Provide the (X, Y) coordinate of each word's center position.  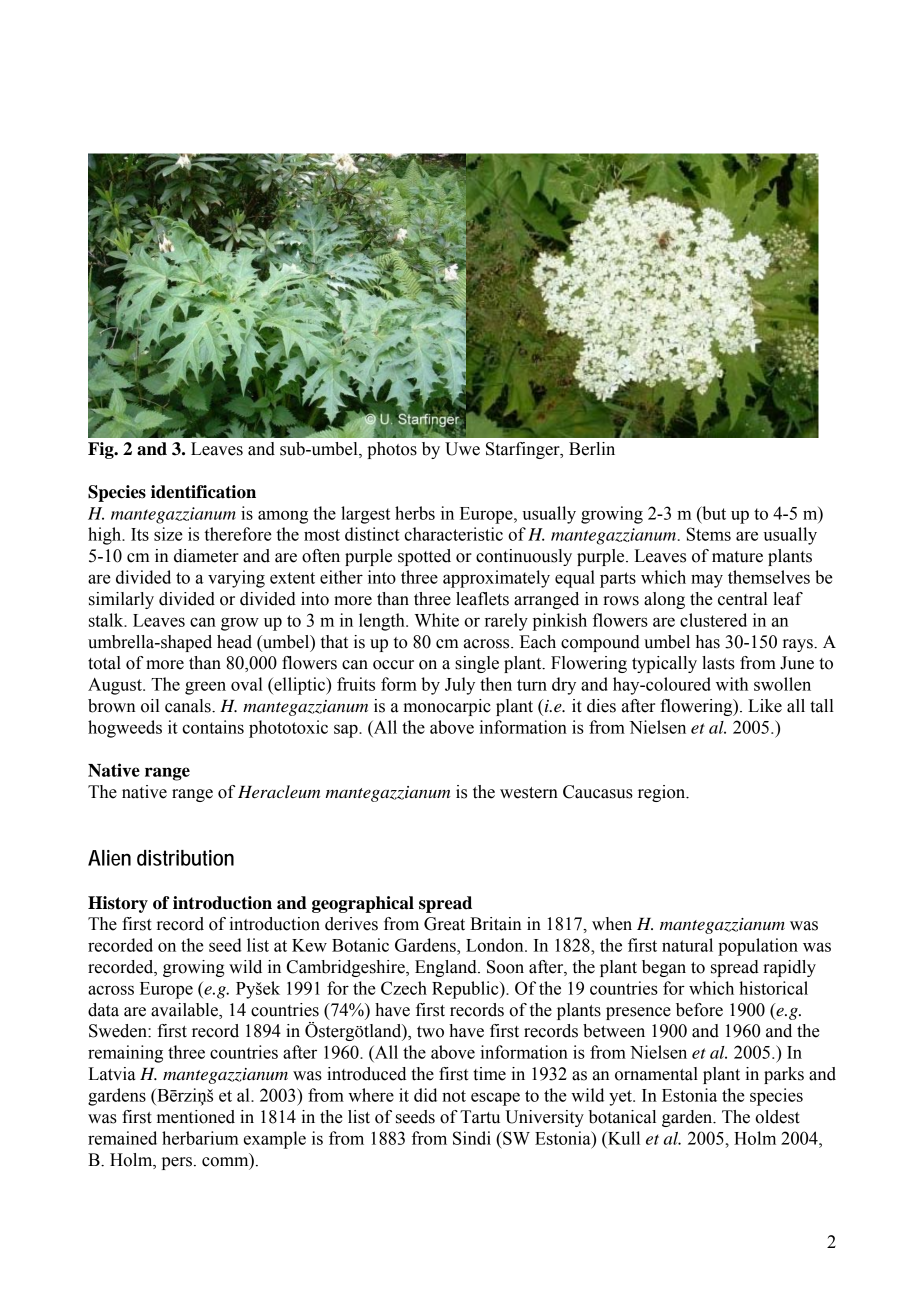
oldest (777, 1117)
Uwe (462, 449)
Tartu (480, 1117)
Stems (709, 534)
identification (203, 492)
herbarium (200, 1138)
